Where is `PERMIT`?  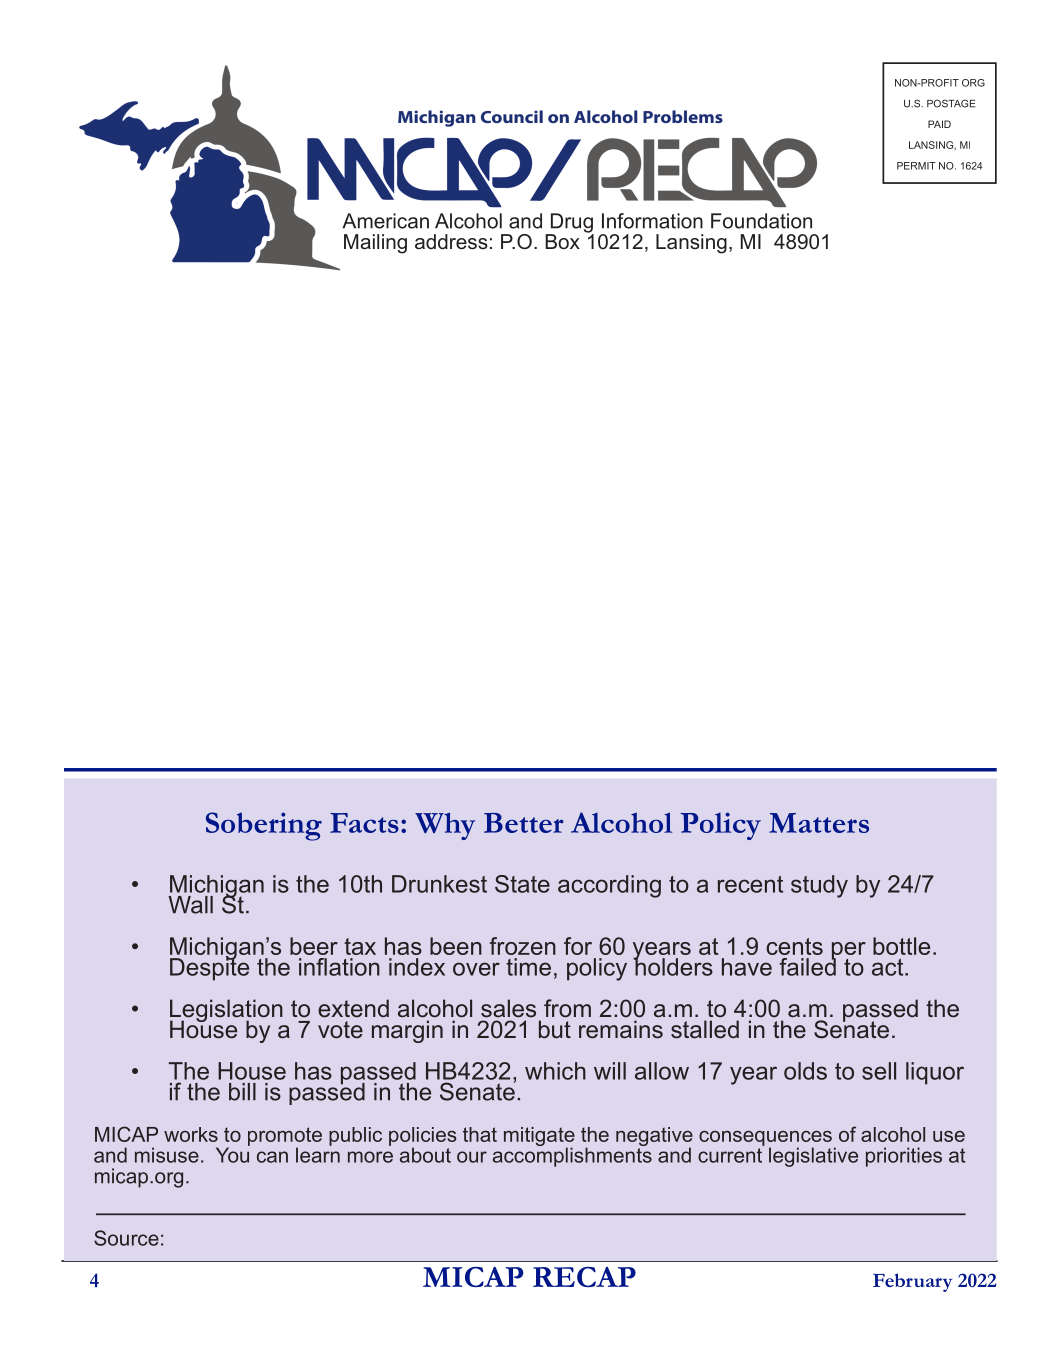 PERMIT is located at coordinates (916, 166).
